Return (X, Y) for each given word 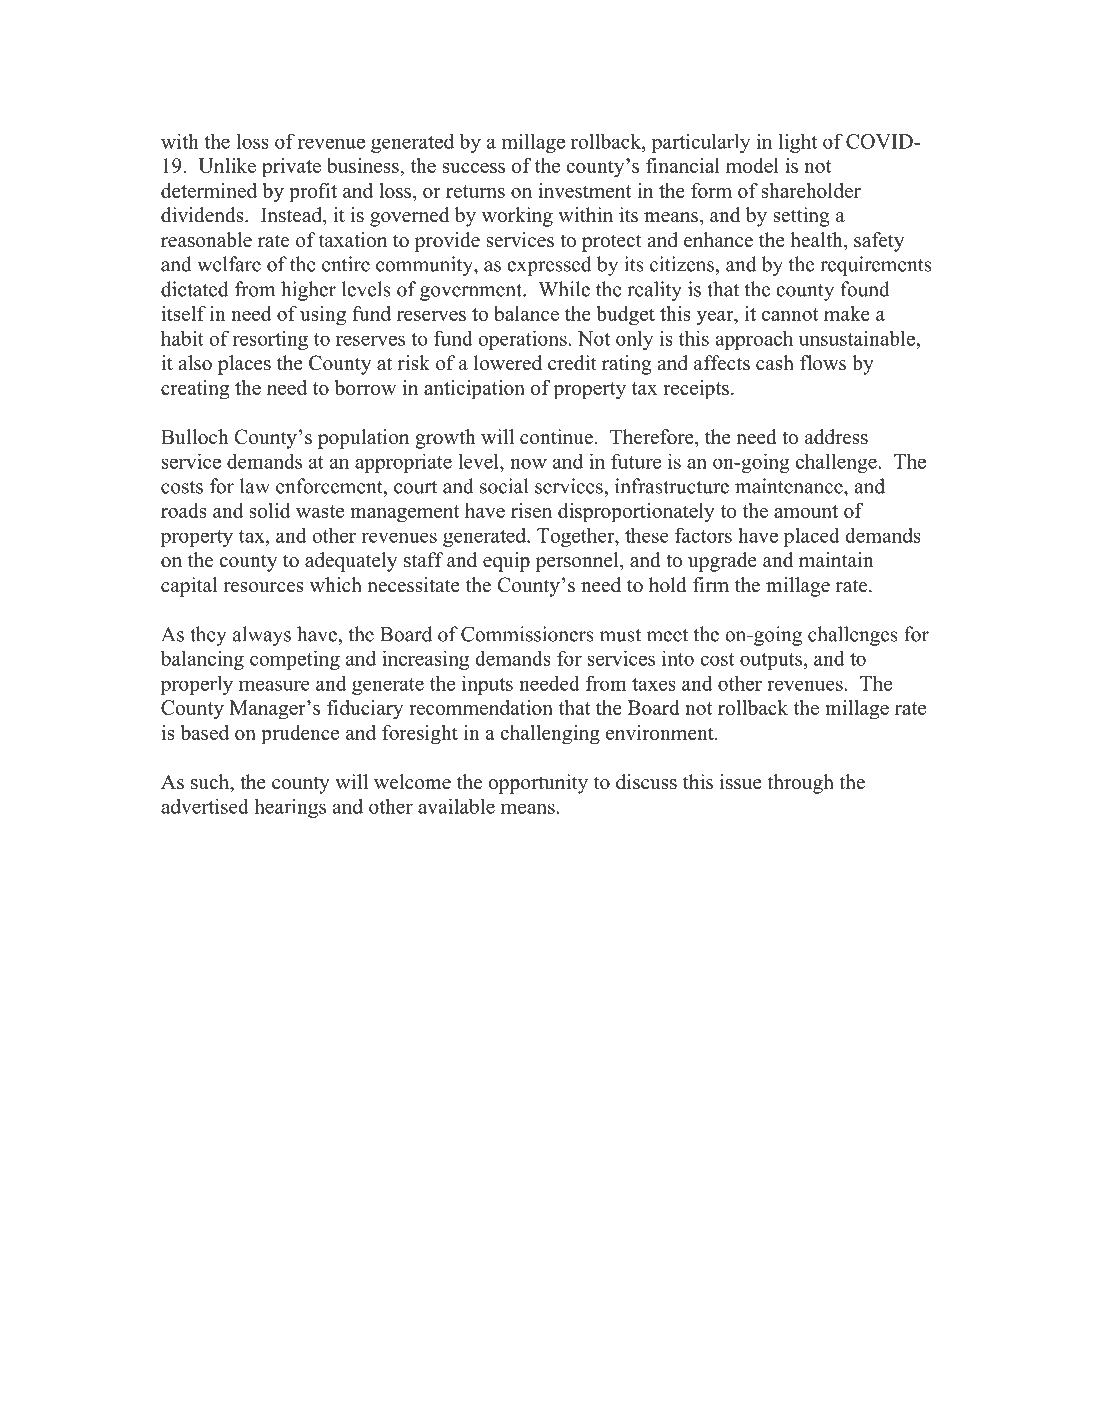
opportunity (538, 784)
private (291, 168)
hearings (290, 808)
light (798, 143)
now (528, 463)
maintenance (790, 486)
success (474, 168)
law (255, 486)
